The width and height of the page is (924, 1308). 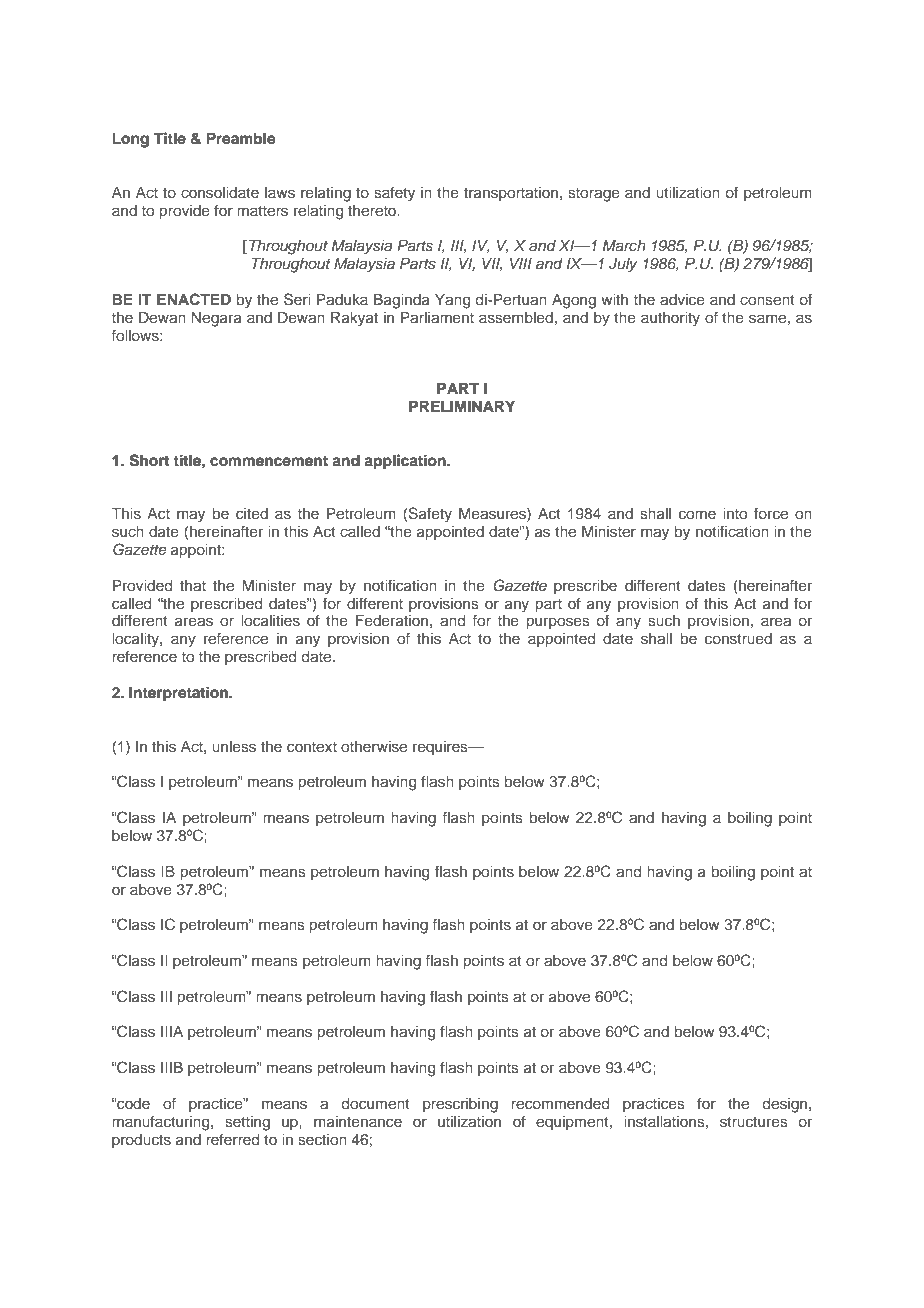 What do you see at coordinates (241, 138) in the page?
I see `Preamble` at bounding box center [241, 138].
